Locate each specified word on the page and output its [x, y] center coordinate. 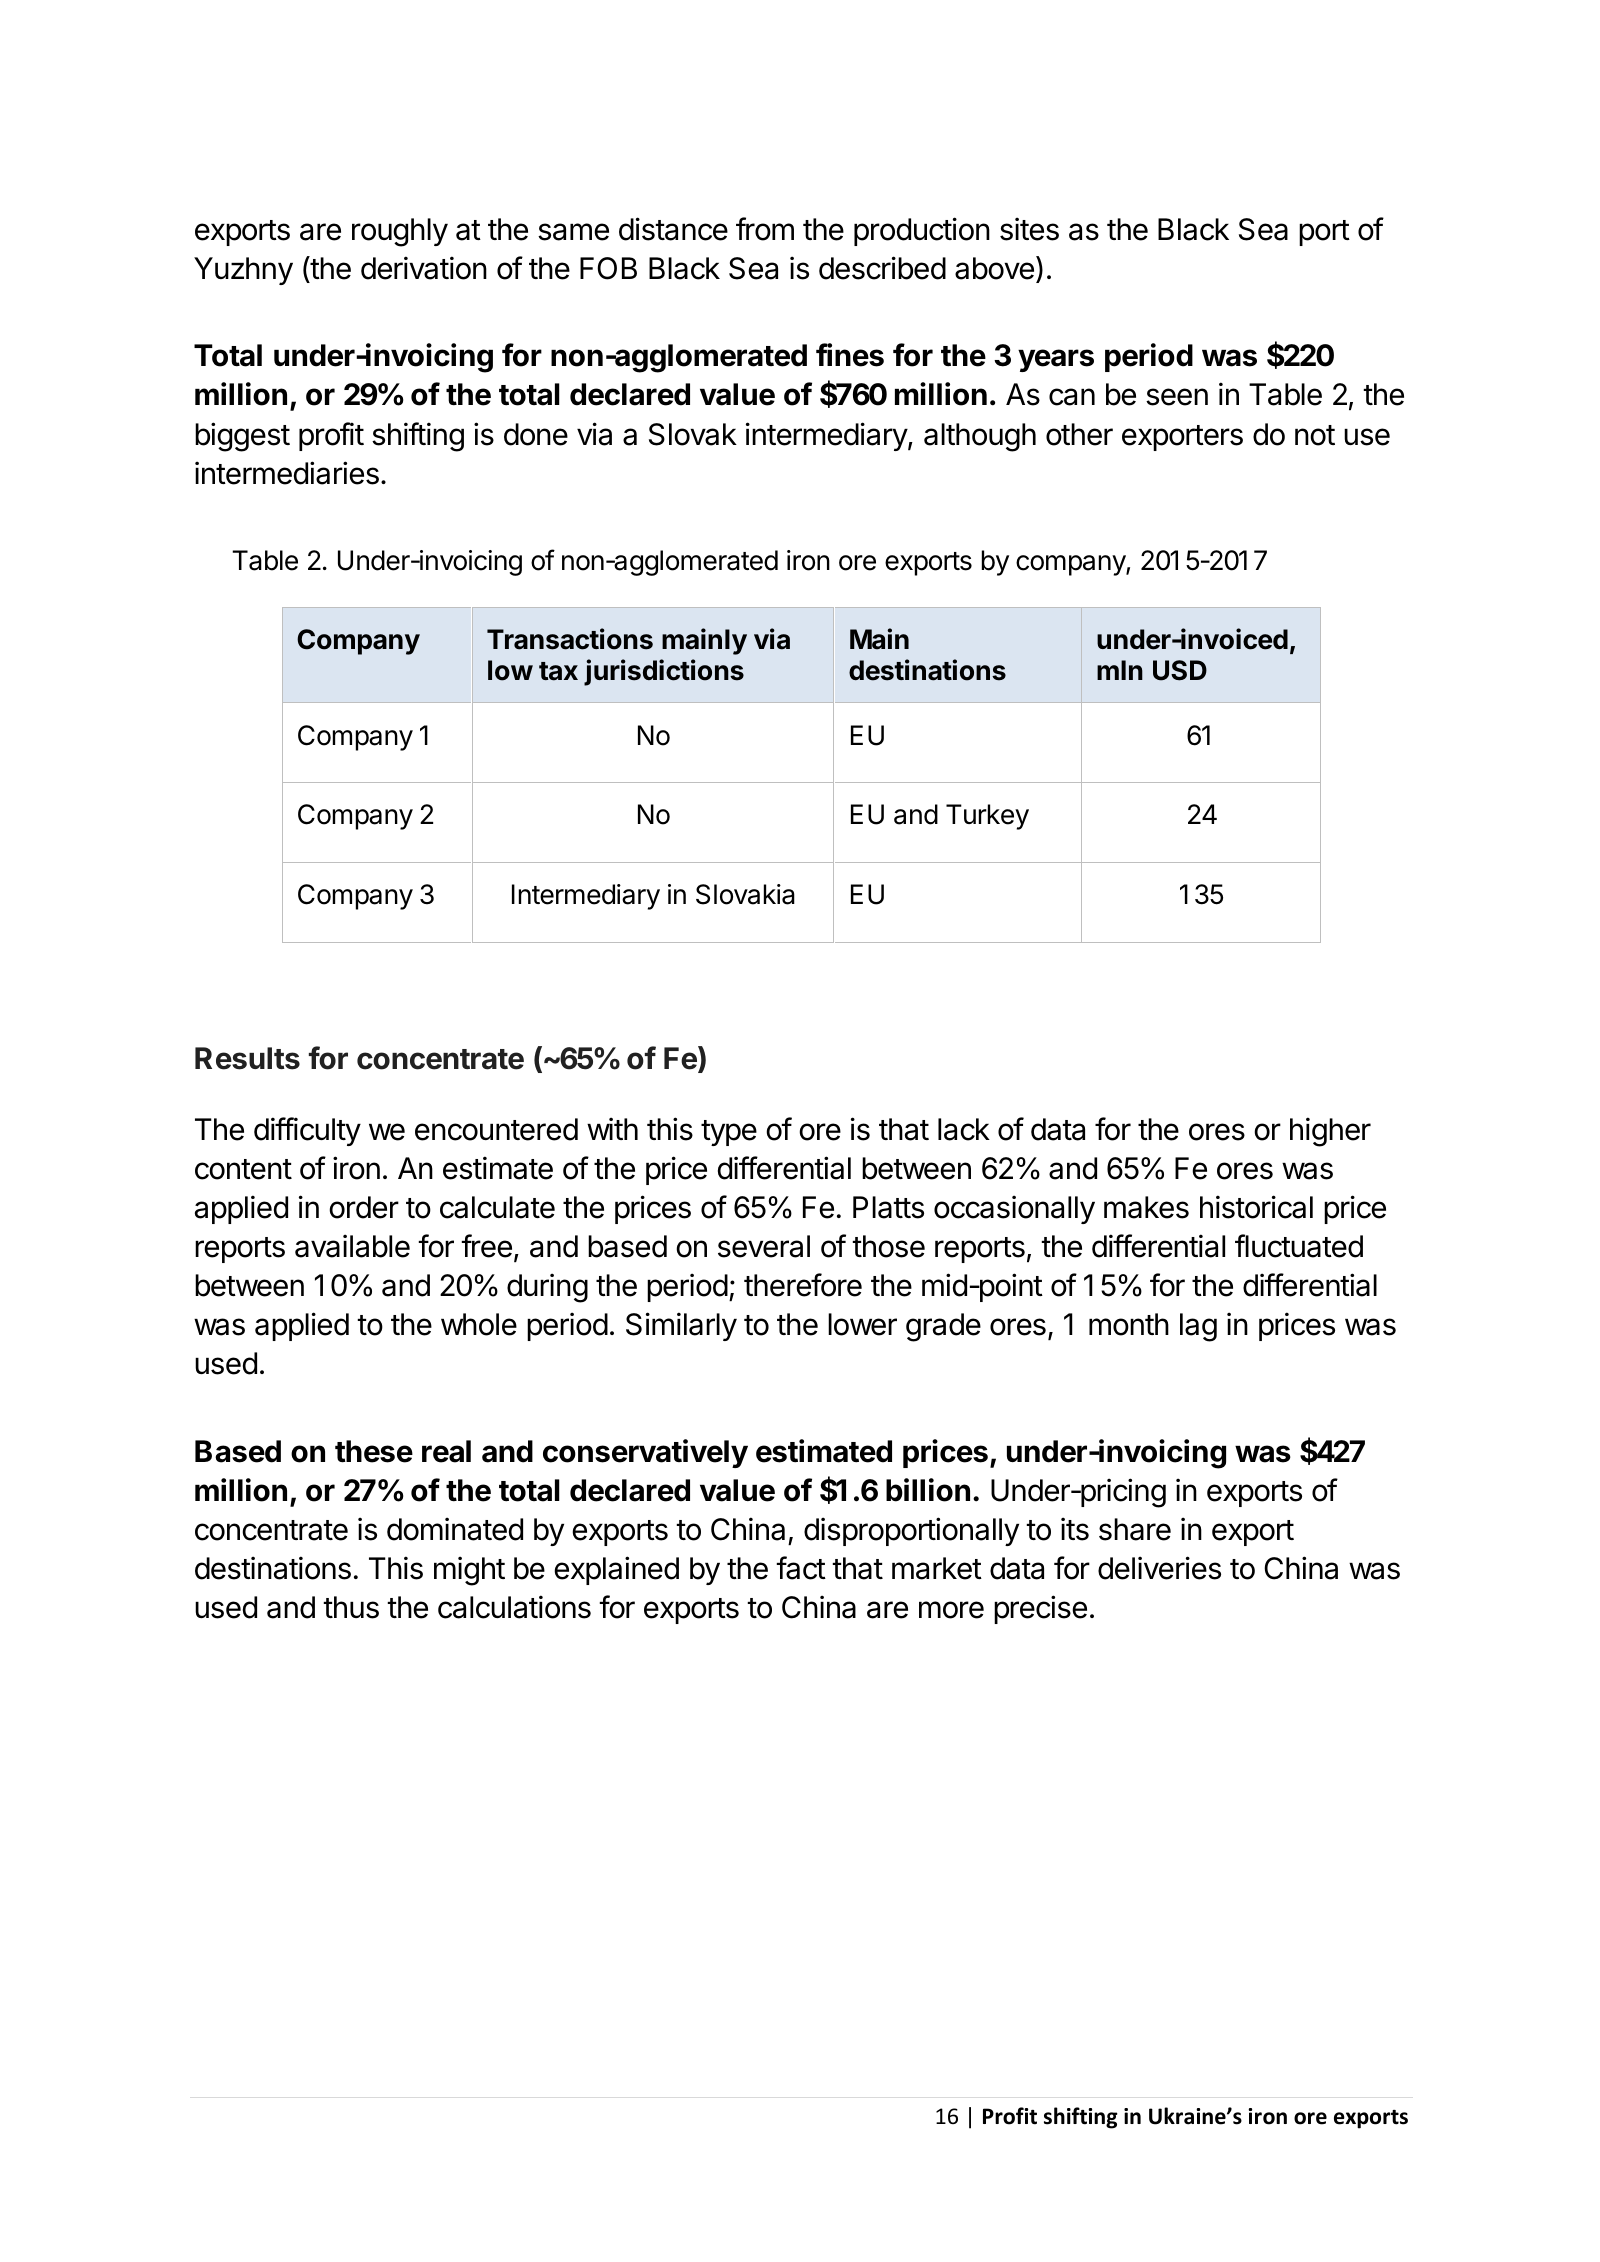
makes [1146, 1207]
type [729, 1133]
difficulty [307, 1131]
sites [1029, 229]
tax [558, 671]
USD [1180, 670]
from [765, 229]
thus [351, 1607]
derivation [424, 268]
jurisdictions [664, 672]
